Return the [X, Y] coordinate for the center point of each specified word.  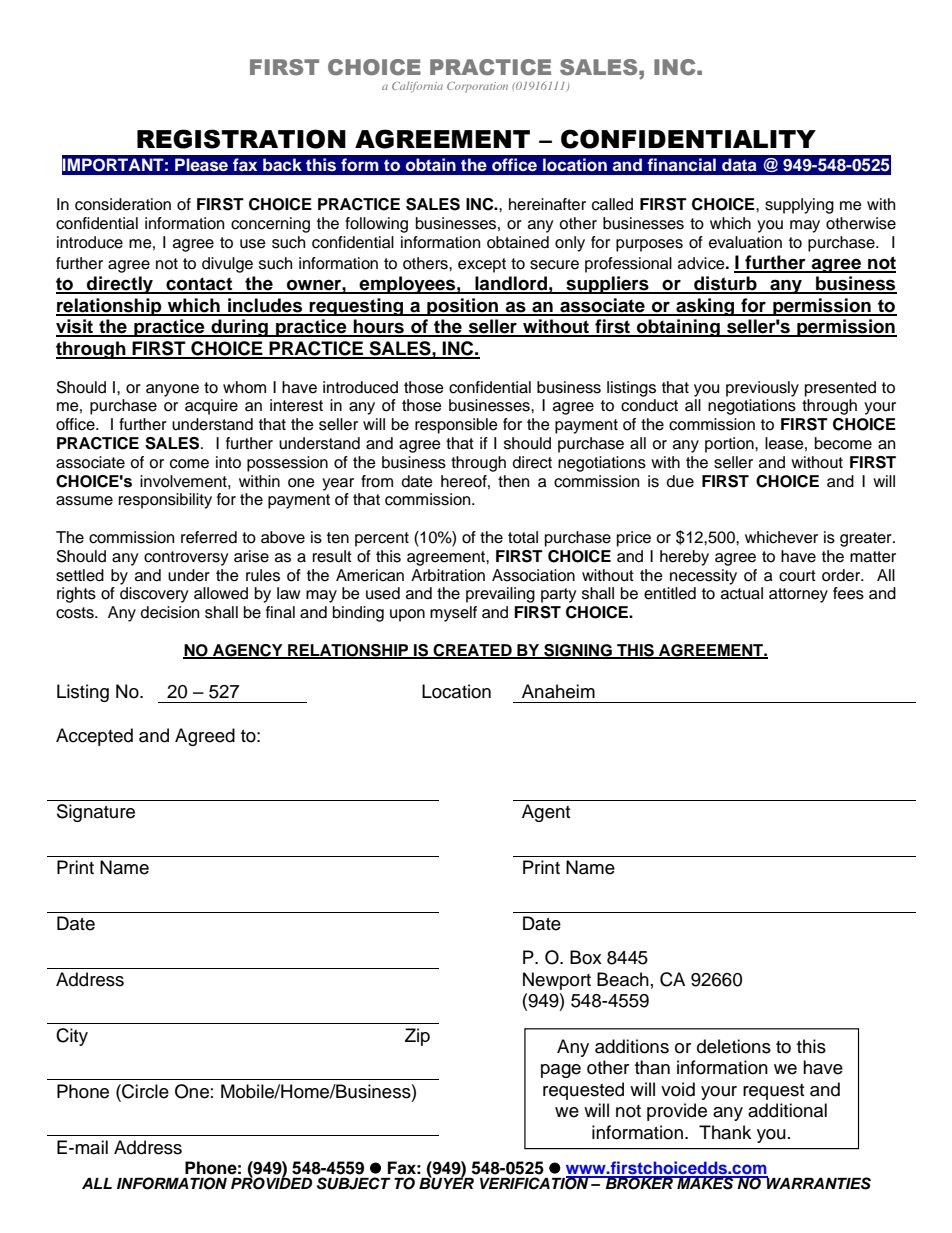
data [739, 164]
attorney [798, 595]
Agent [546, 813]
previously [762, 389]
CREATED [473, 651]
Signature [96, 813]
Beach [623, 979]
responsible [456, 426]
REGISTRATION [241, 139]
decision [170, 612]
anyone [172, 390]
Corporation [477, 87]
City [72, 1037]
